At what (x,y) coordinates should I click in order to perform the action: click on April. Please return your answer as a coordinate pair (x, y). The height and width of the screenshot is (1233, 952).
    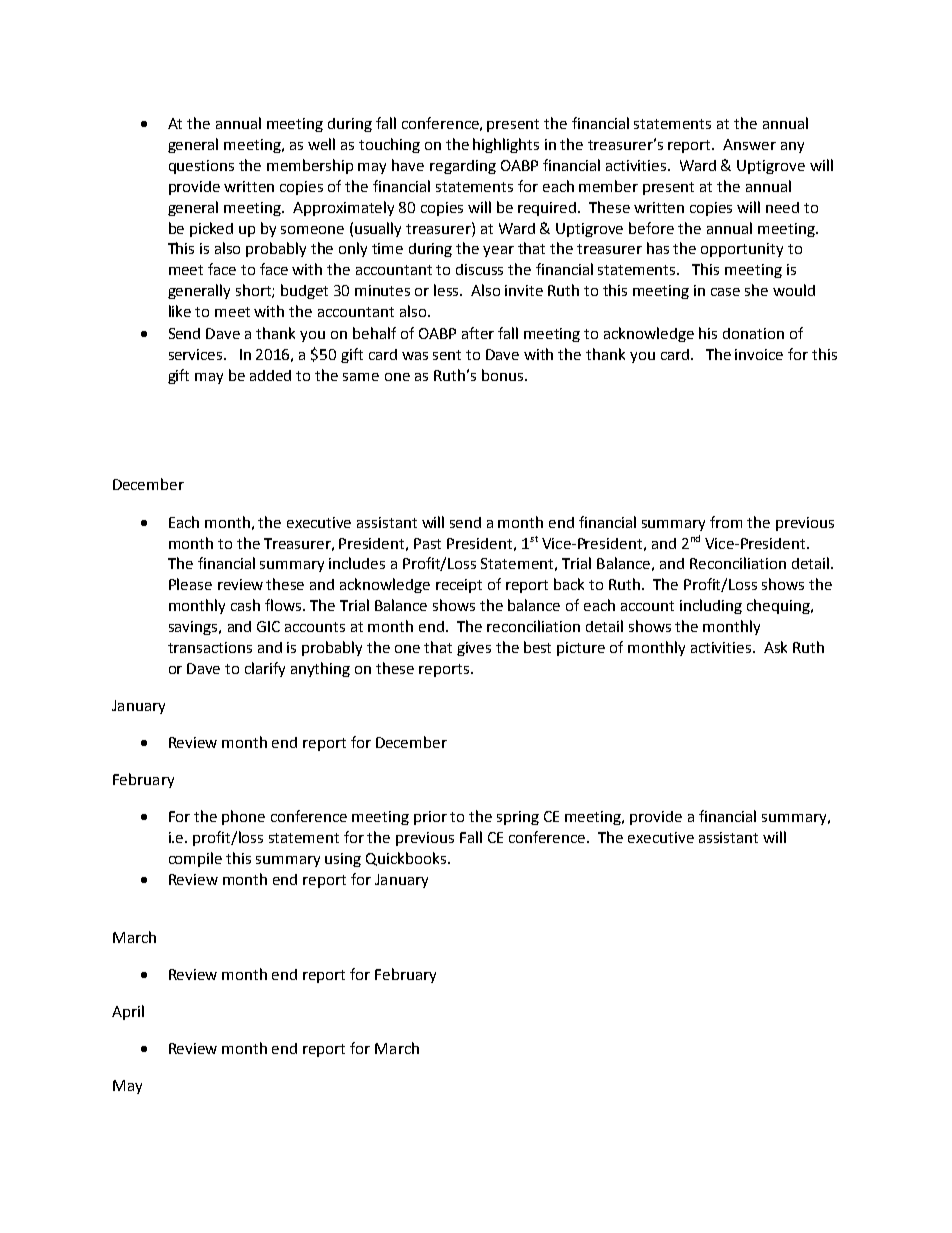
    Looking at the image, I should click on (128, 1012).
